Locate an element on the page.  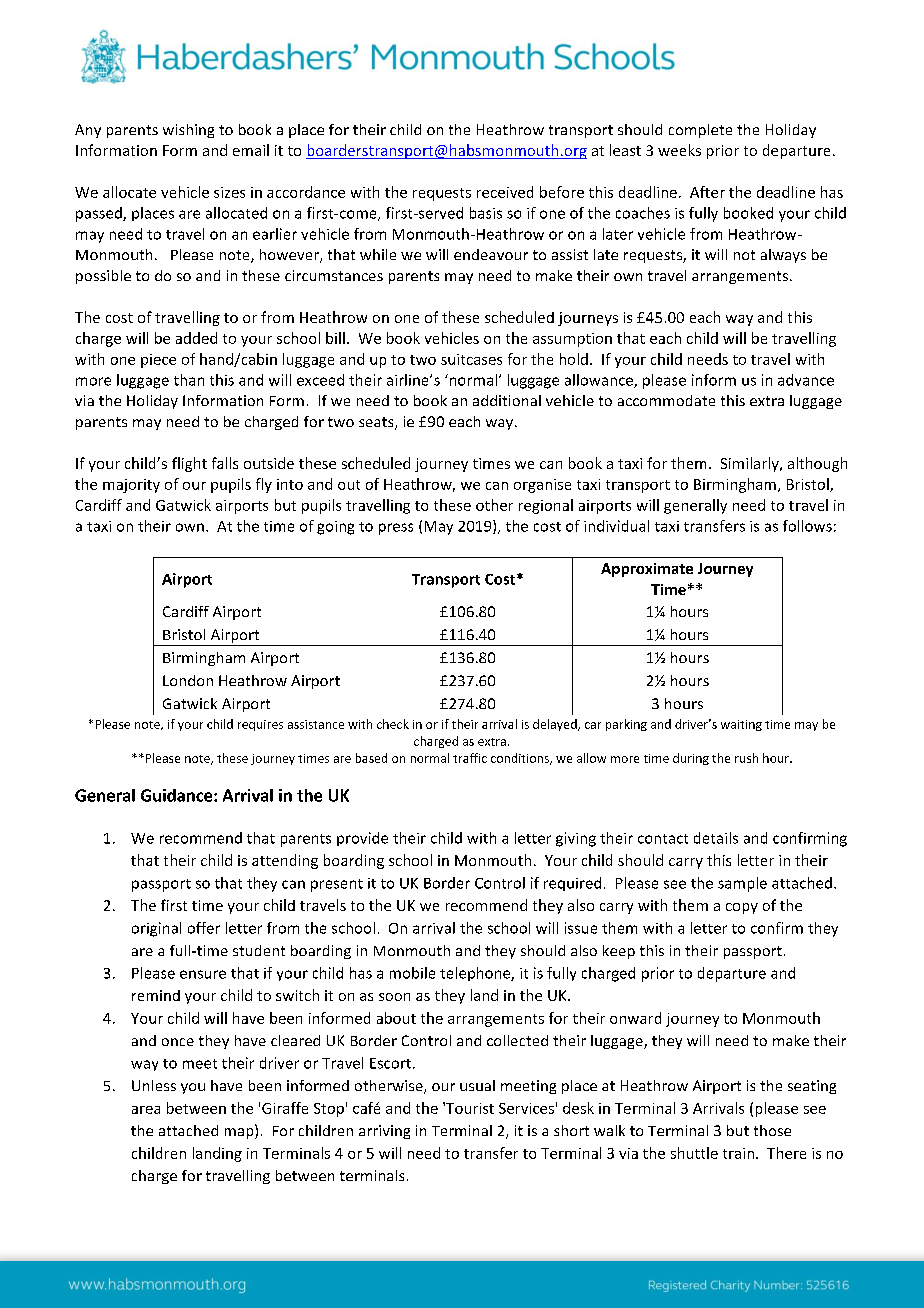
received is located at coordinates (505, 192).
